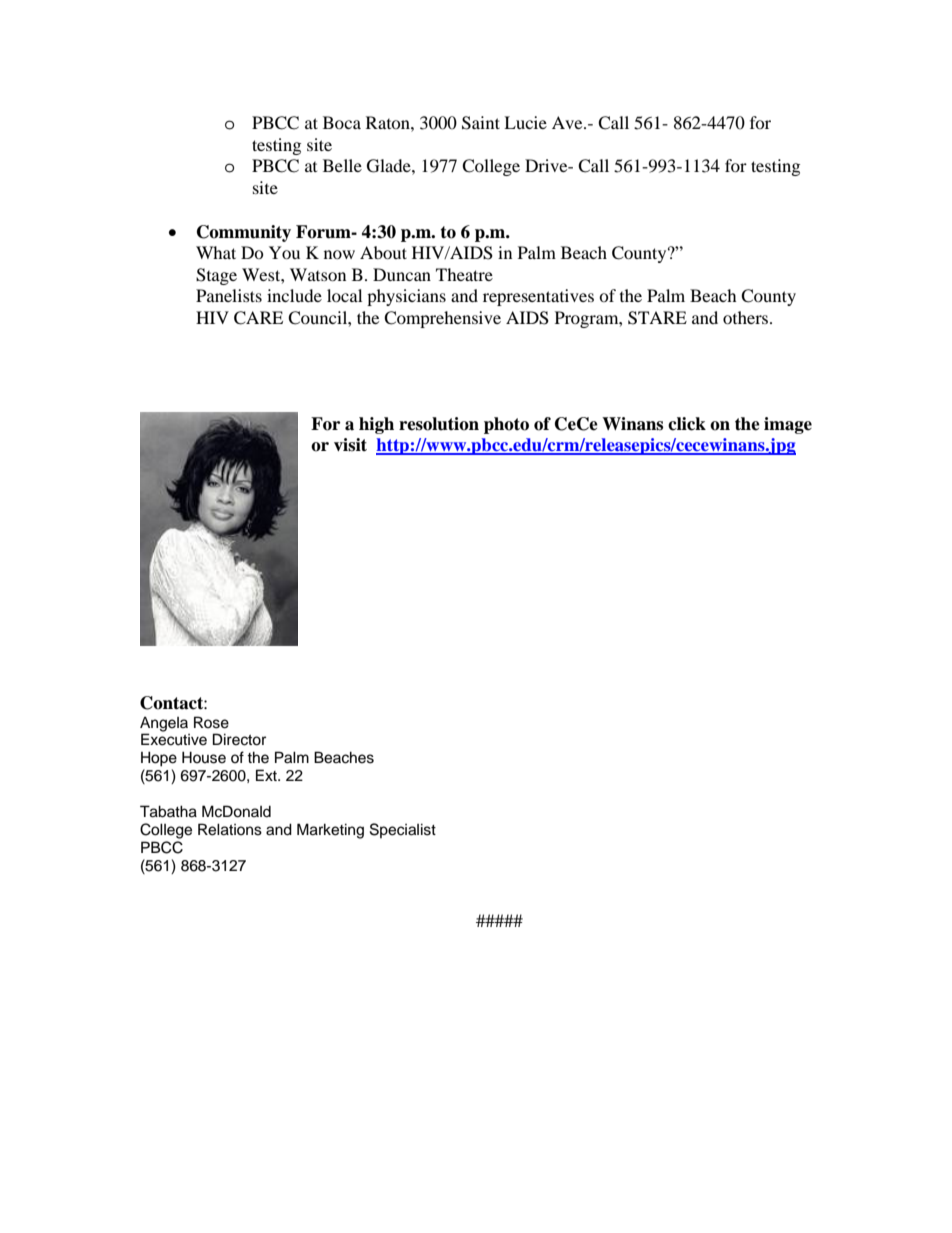 The image size is (952, 1233). What do you see at coordinates (211, 722) in the screenshot?
I see `Rose` at bounding box center [211, 722].
